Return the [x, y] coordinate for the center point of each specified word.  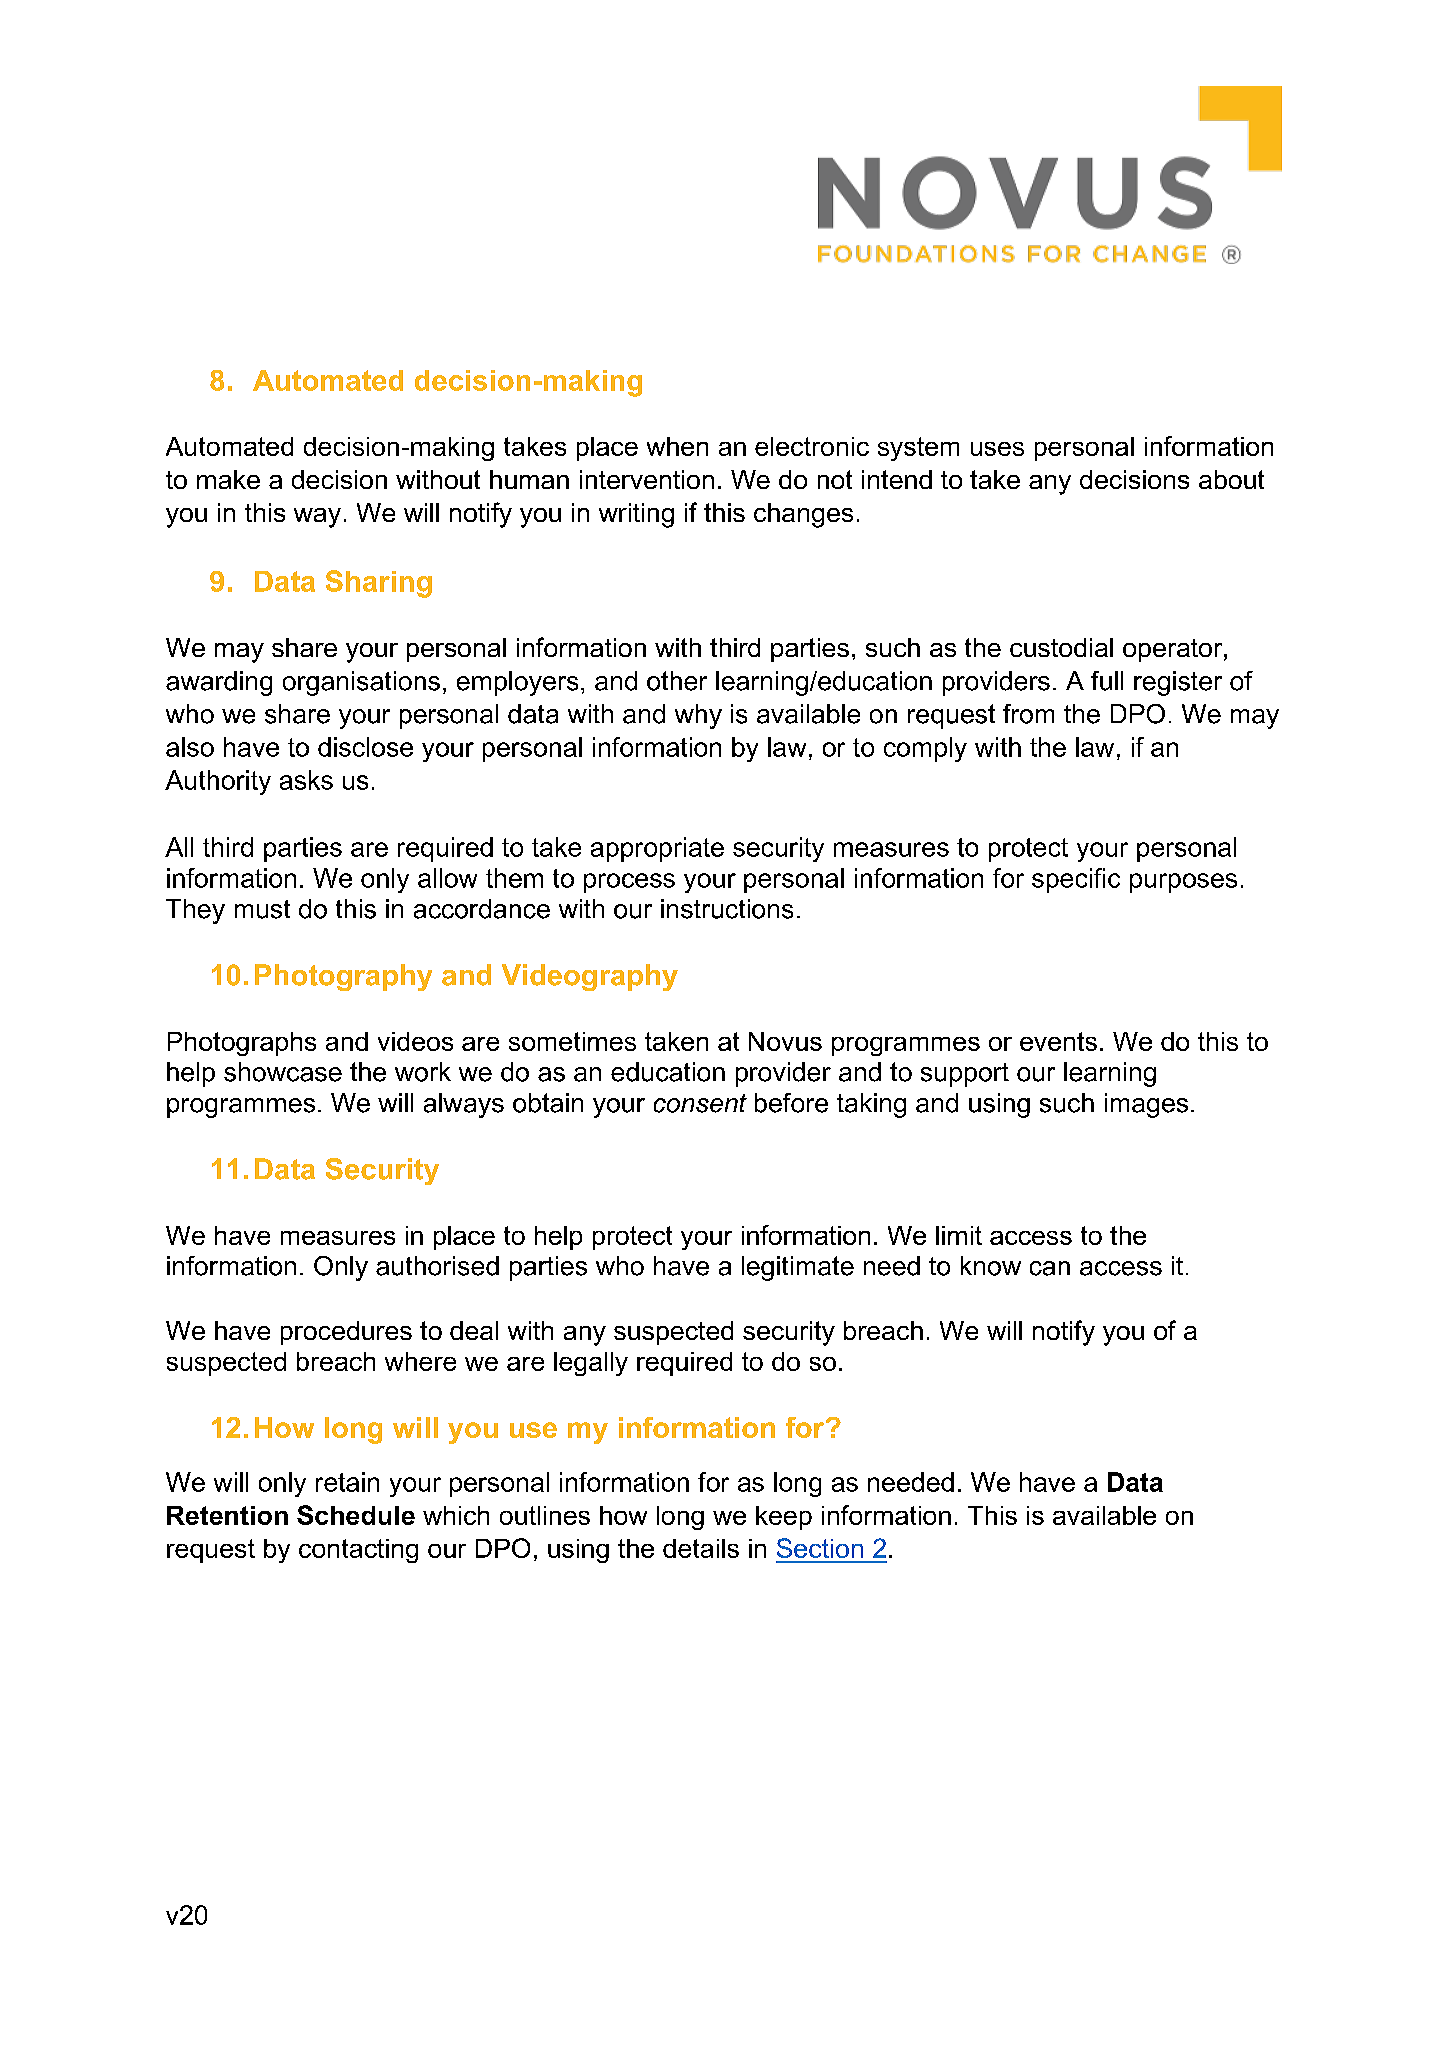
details [701, 1548]
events [1058, 1041]
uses [997, 449]
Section [820, 1548]
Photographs [242, 1044]
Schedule [356, 1515]
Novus [785, 1041]
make [228, 479]
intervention [647, 479]
